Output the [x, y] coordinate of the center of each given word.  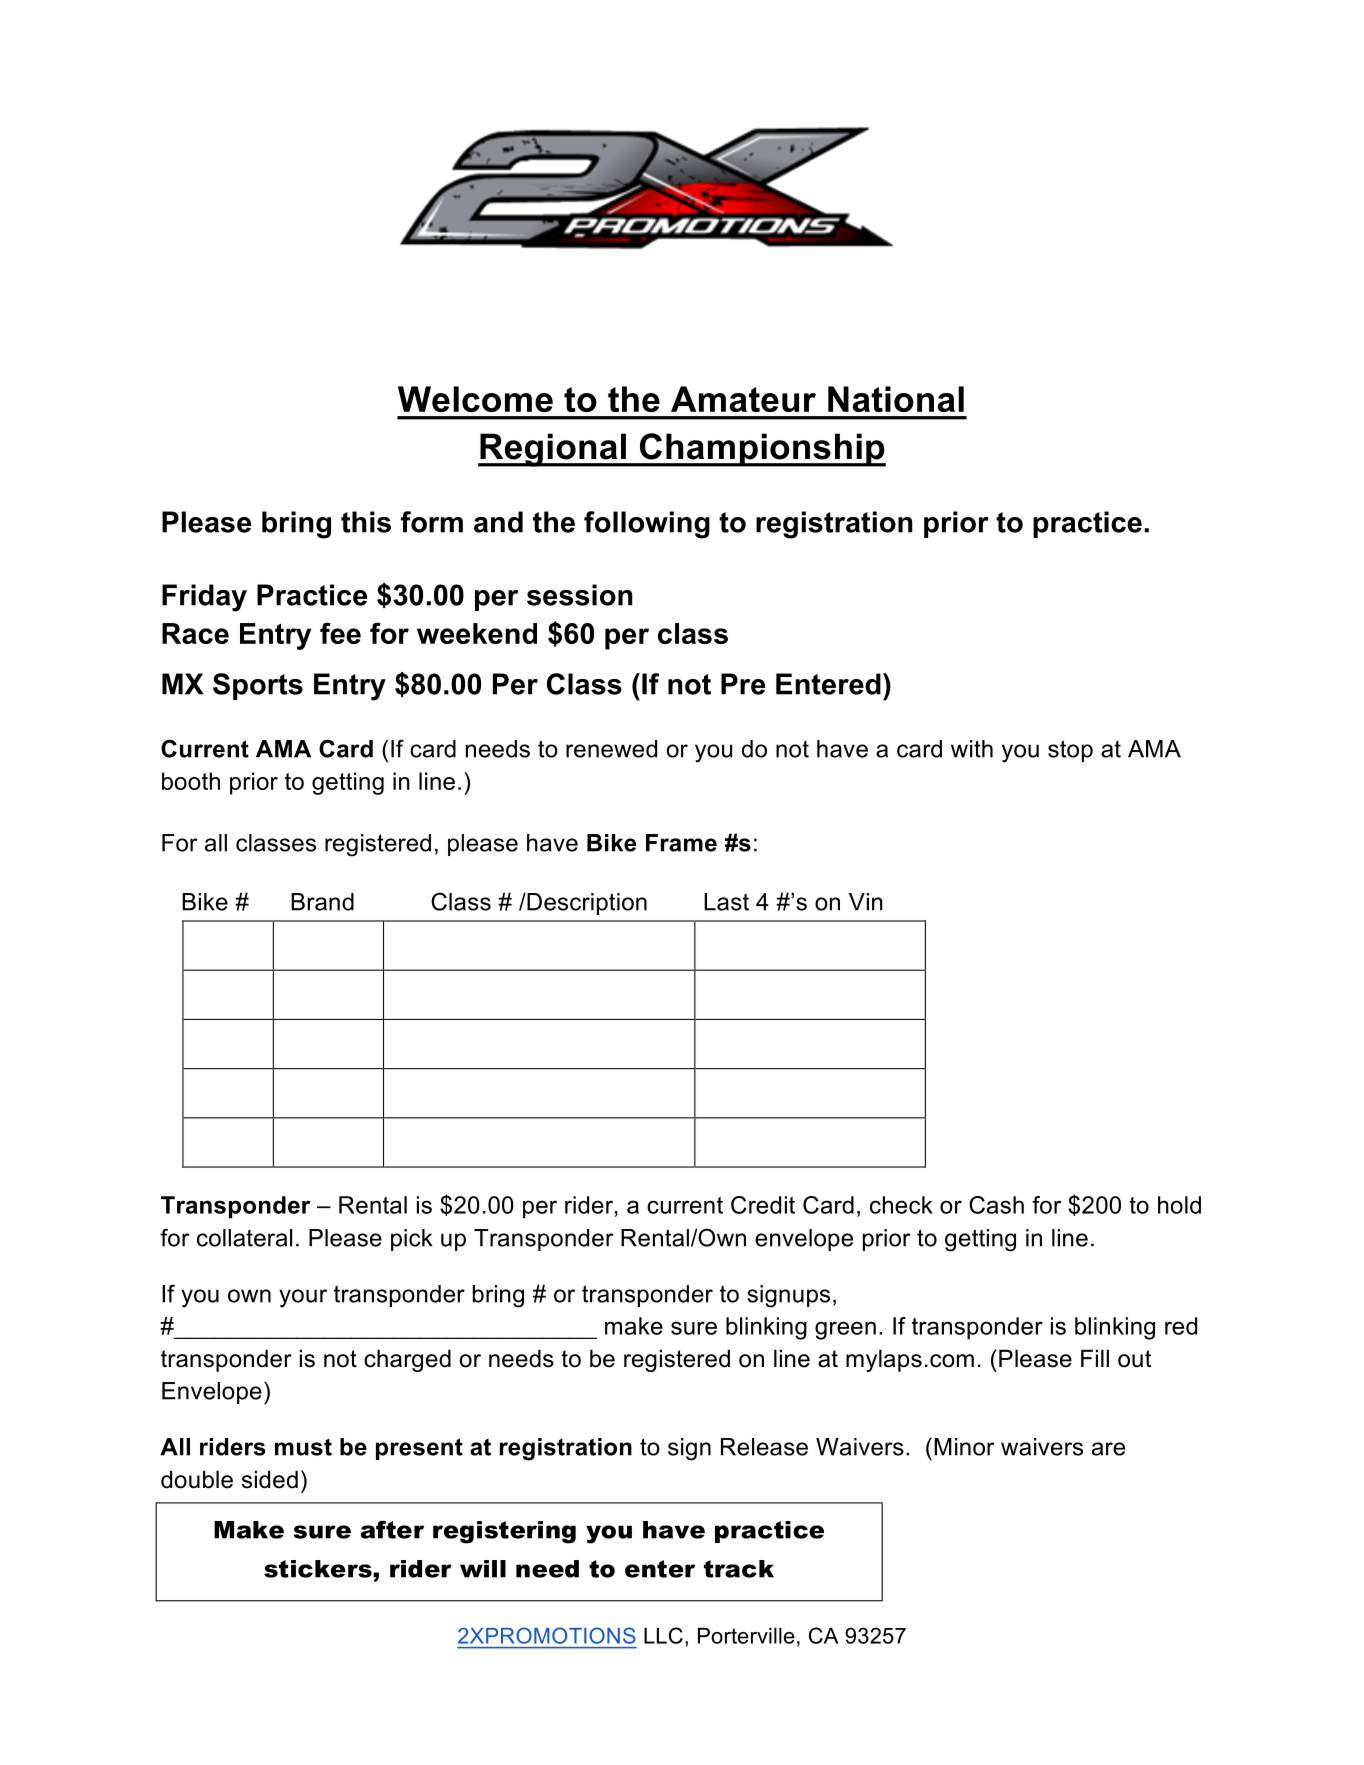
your [303, 1298]
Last [726, 902]
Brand [322, 902]
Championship [762, 450]
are [1108, 1449]
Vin [866, 902]
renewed [611, 749]
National [896, 399]
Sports [258, 686]
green [845, 1330]
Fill [1095, 1358]
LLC [663, 1635]
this [366, 522]
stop [1070, 751]
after [392, 1529]
